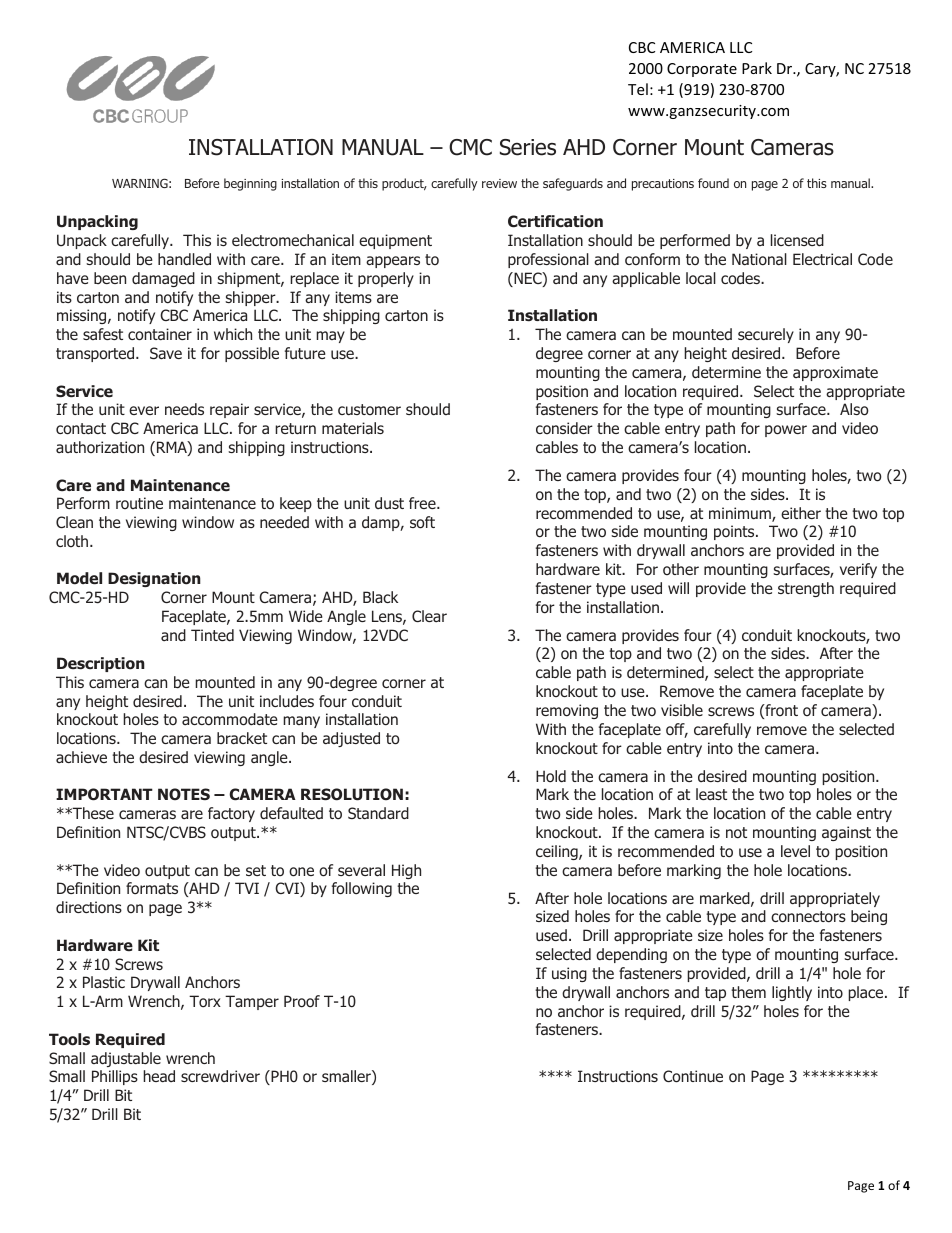  Describe the element at coordinates (766, 335) in the screenshot. I see `securely` at that location.
